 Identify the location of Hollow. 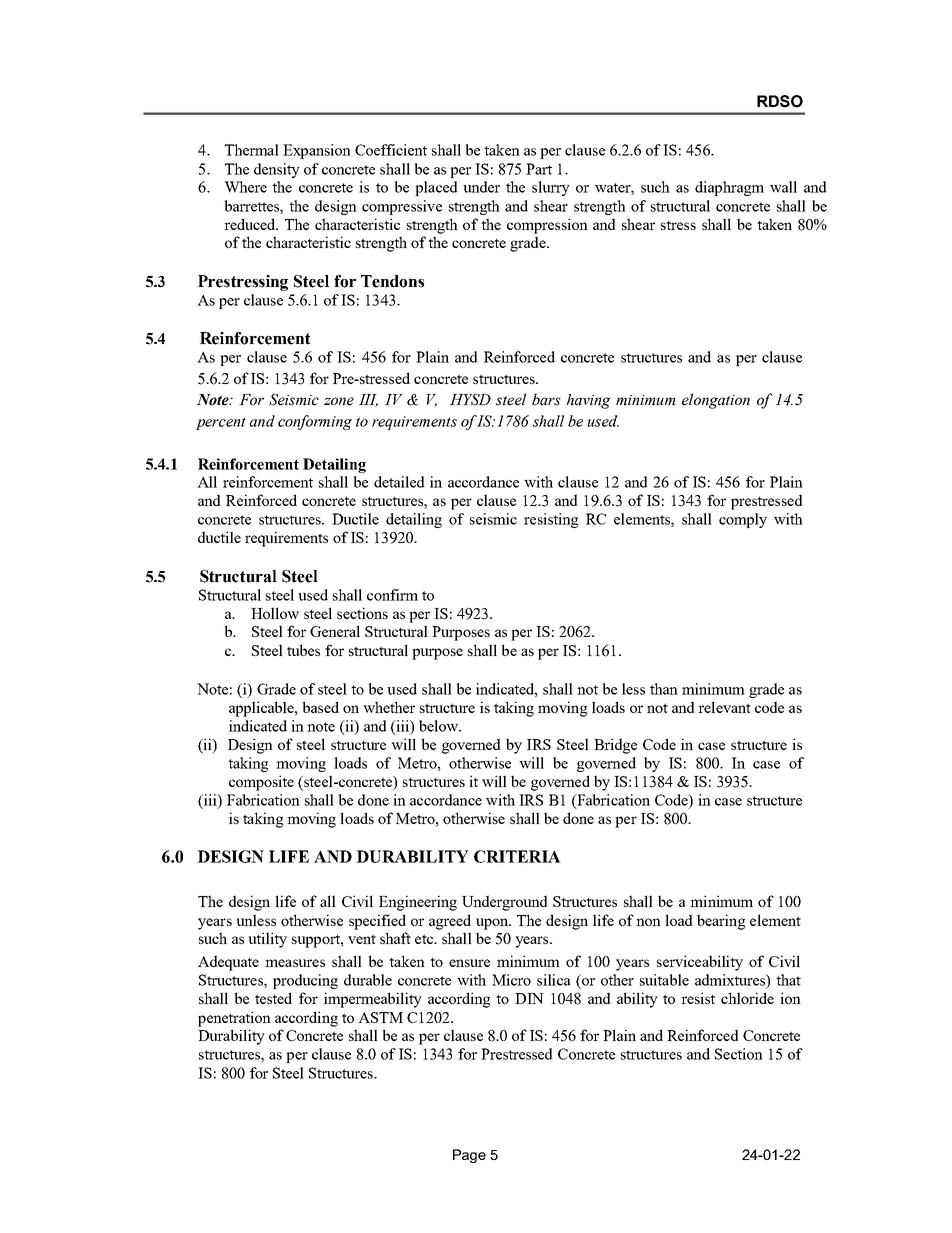
(275, 613).
